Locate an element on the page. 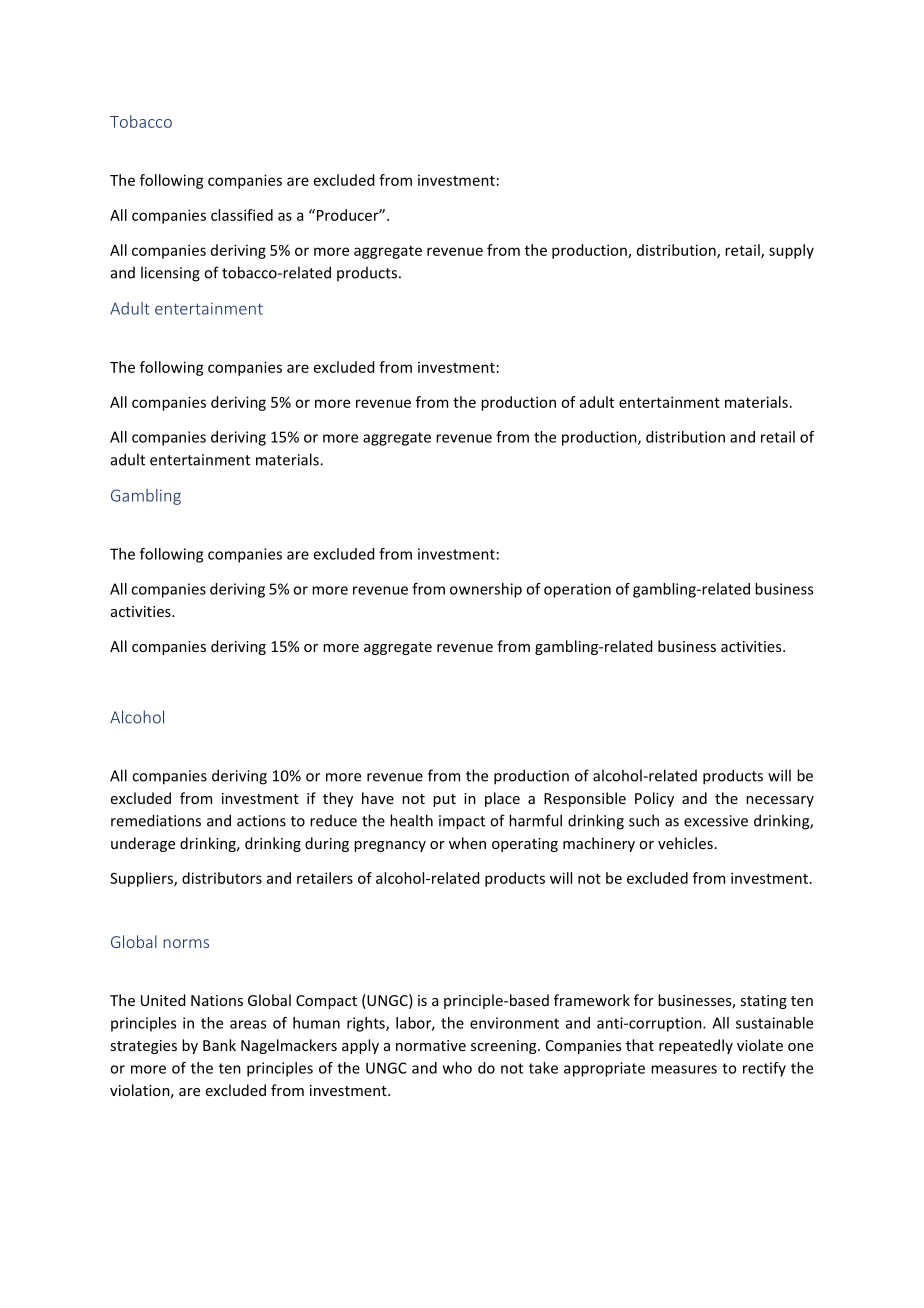 The width and height of the page is (924, 1308). Policy is located at coordinates (654, 799).
